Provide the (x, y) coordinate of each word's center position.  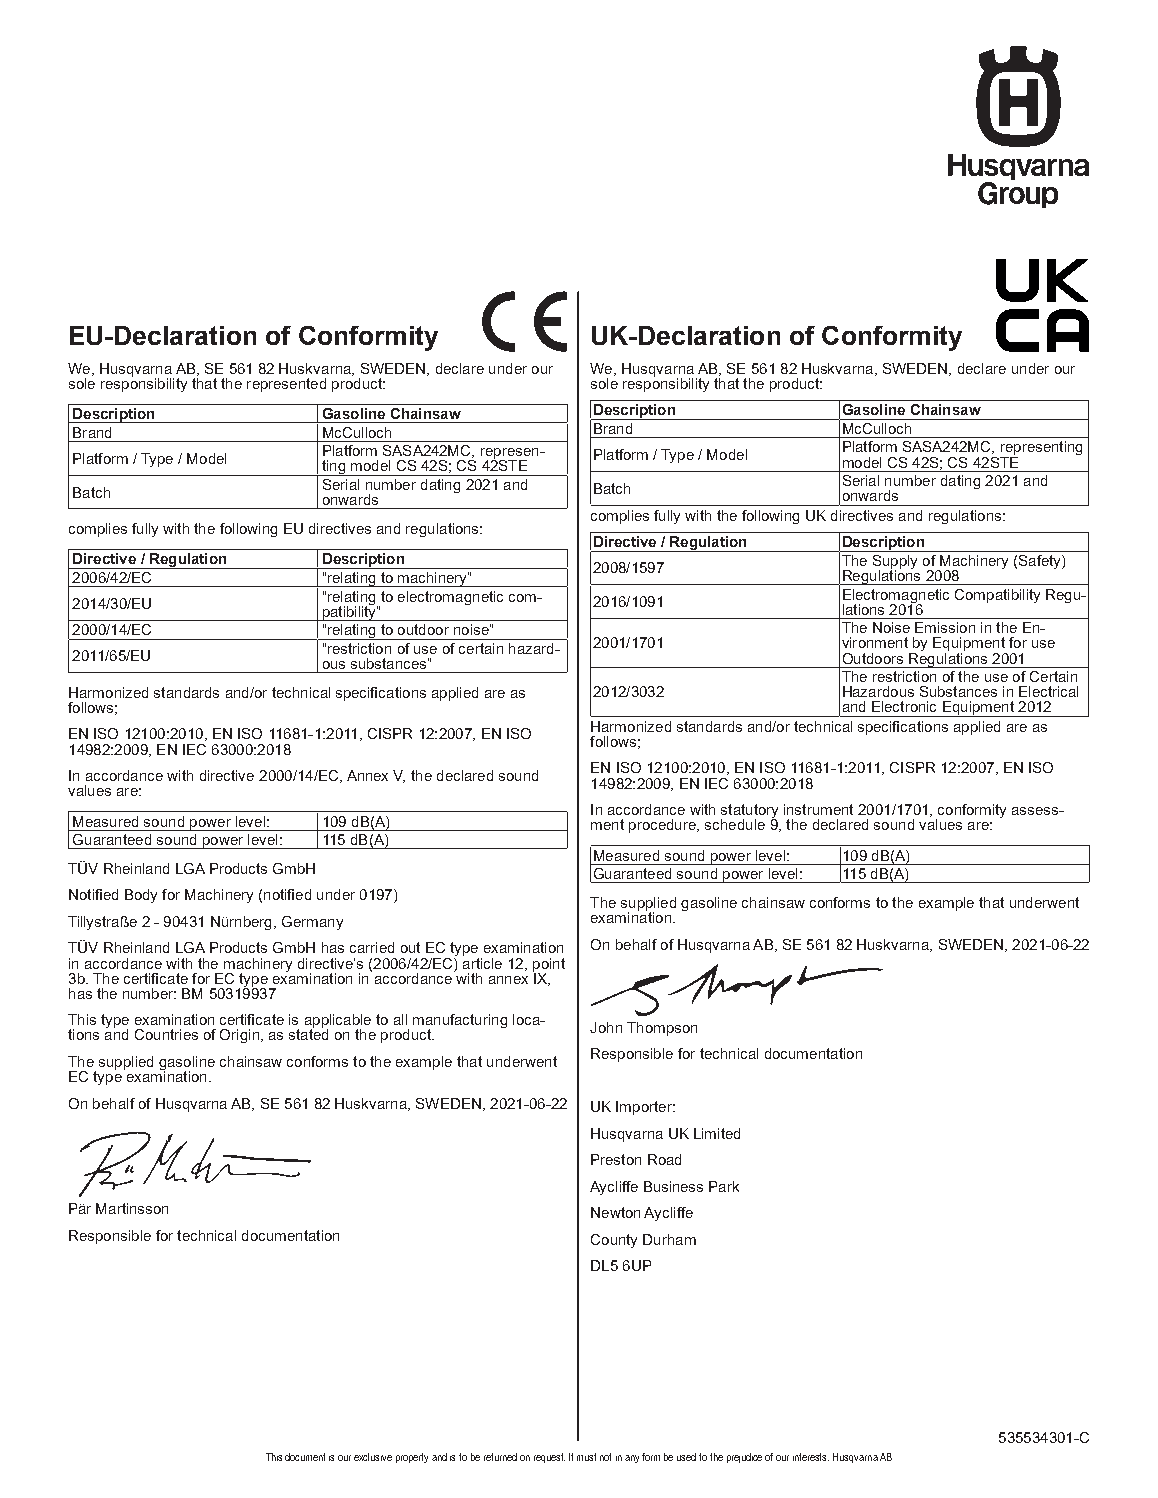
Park (724, 1186)
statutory (749, 812)
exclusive (373, 1457)
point (549, 966)
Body (141, 896)
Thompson (662, 1029)
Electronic (904, 706)
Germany (312, 923)
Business (673, 1186)
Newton (615, 1212)
